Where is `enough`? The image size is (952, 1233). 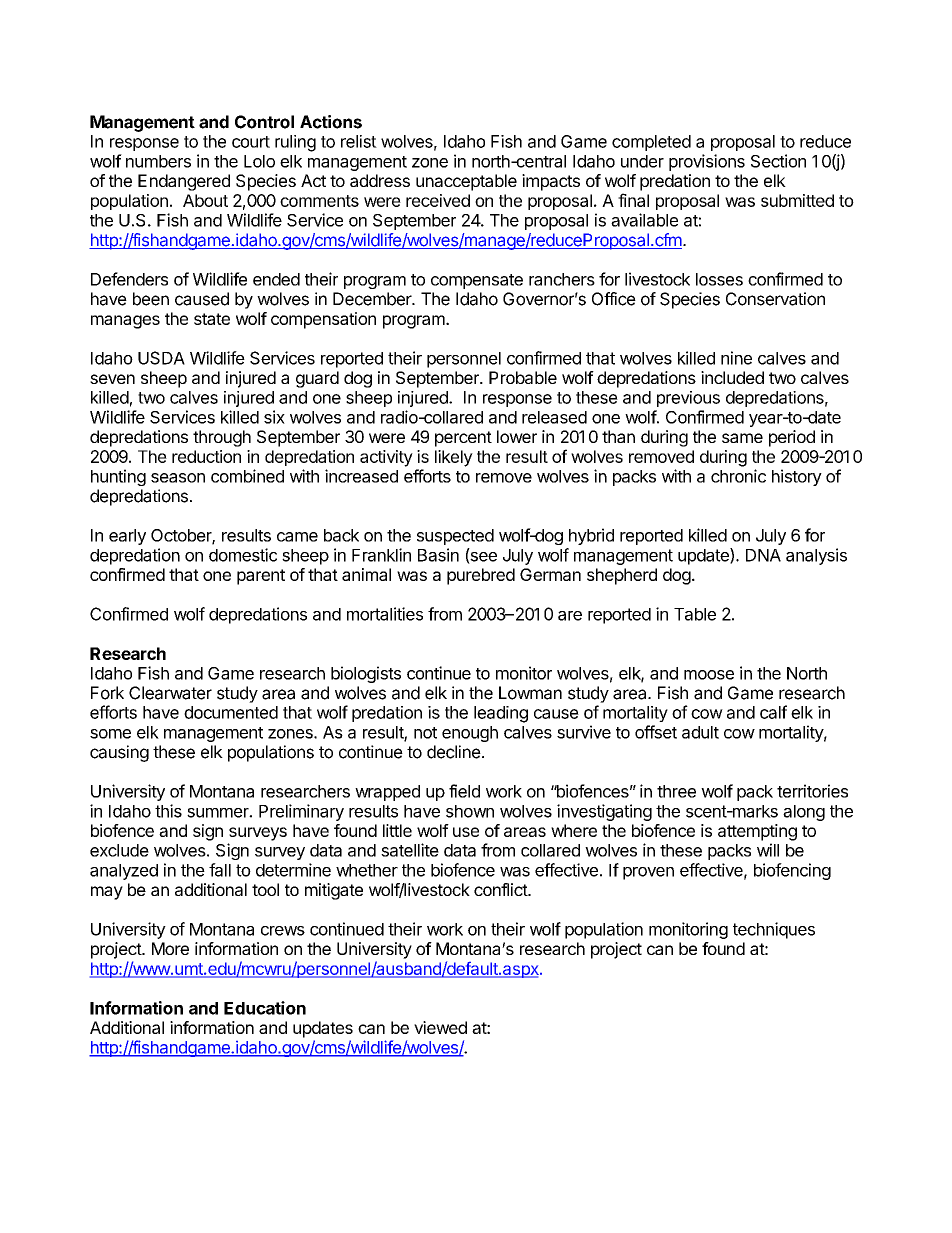 enough is located at coordinates (470, 734).
